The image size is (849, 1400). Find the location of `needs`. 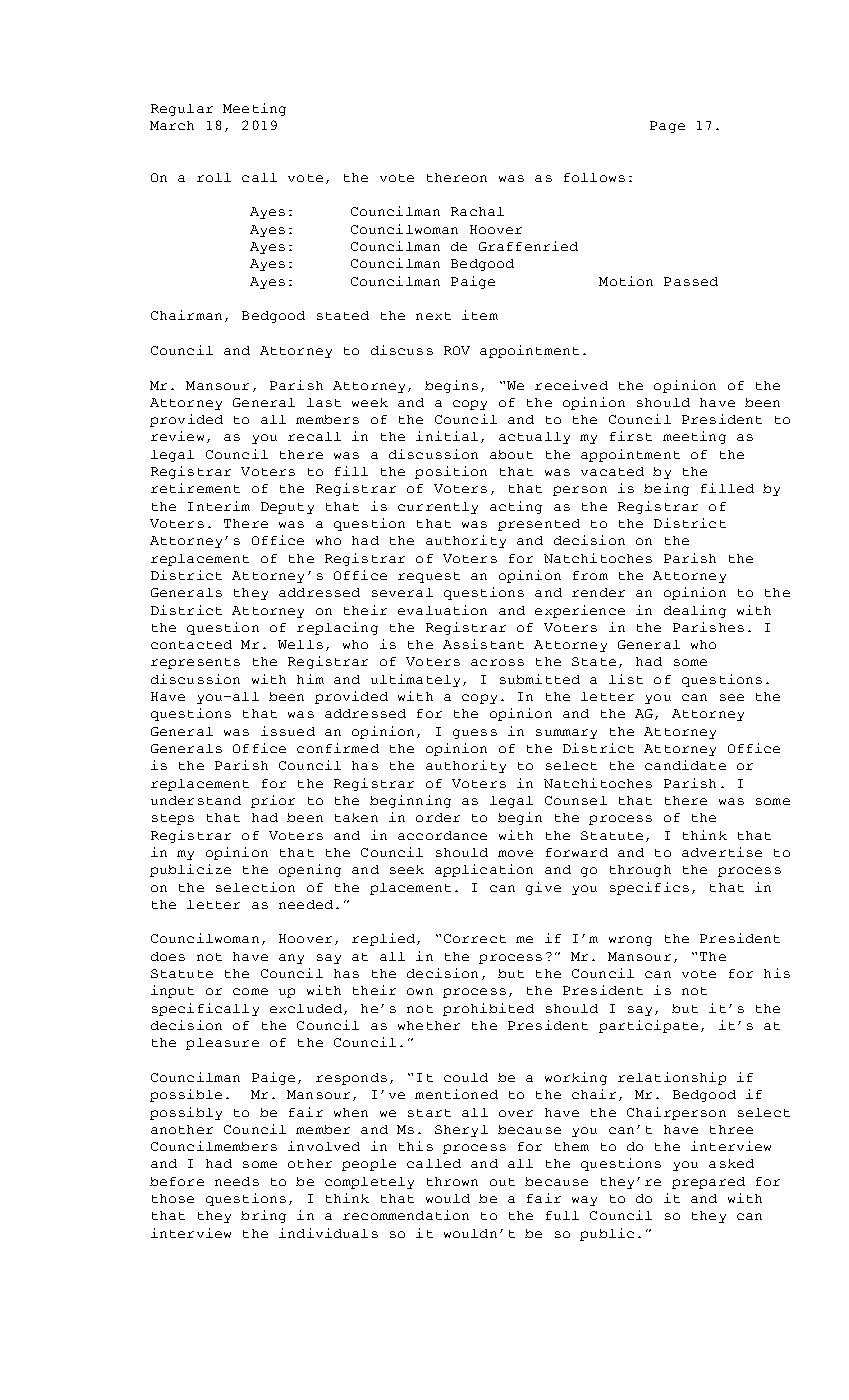

needs is located at coordinates (237, 1181).
